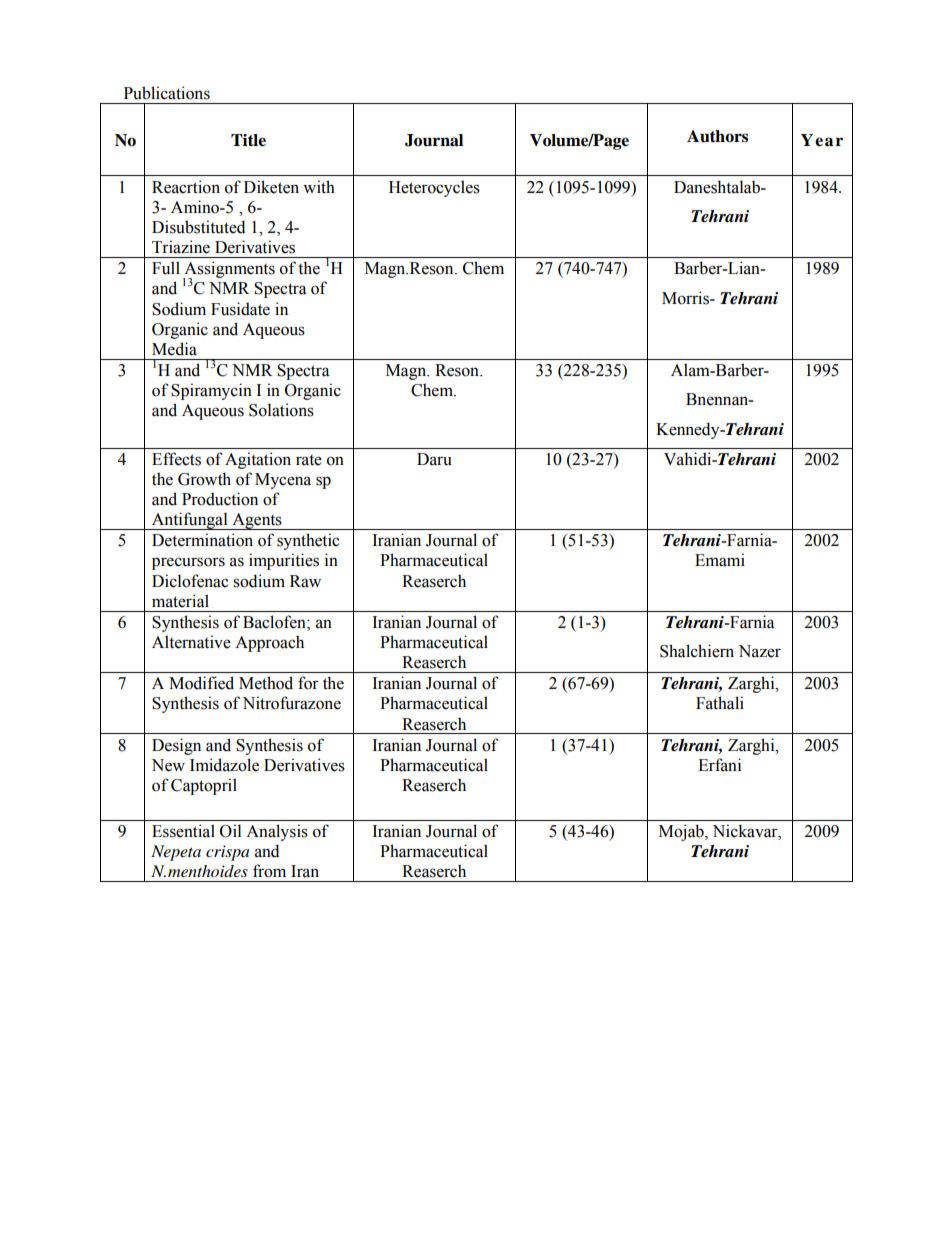 This screenshot has width=952, height=1233. Describe the element at coordinates (309, 460) in the screenshot. I see `rate` at that location.
